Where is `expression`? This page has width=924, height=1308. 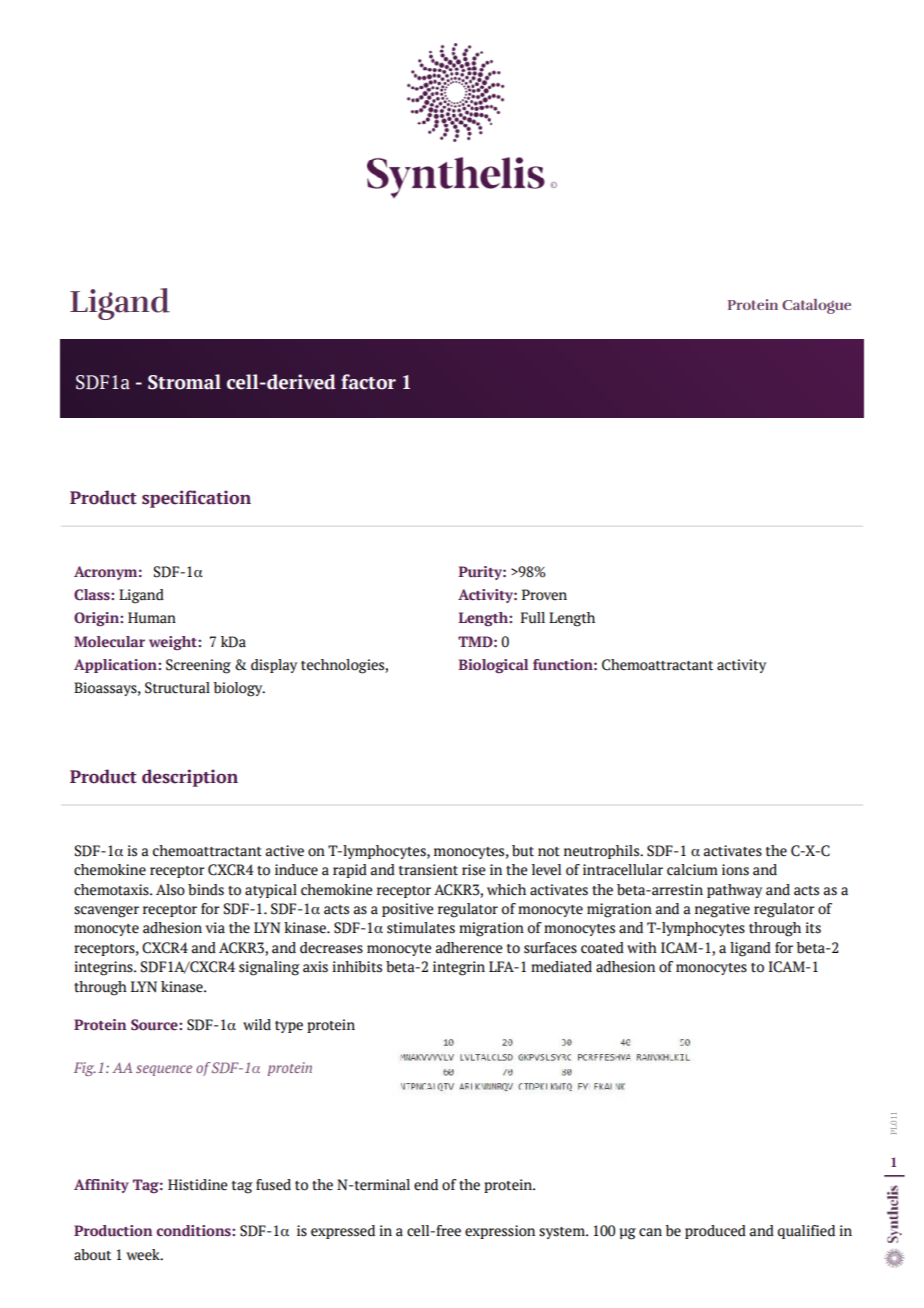
expression is located at coordinates (500, 1232).
